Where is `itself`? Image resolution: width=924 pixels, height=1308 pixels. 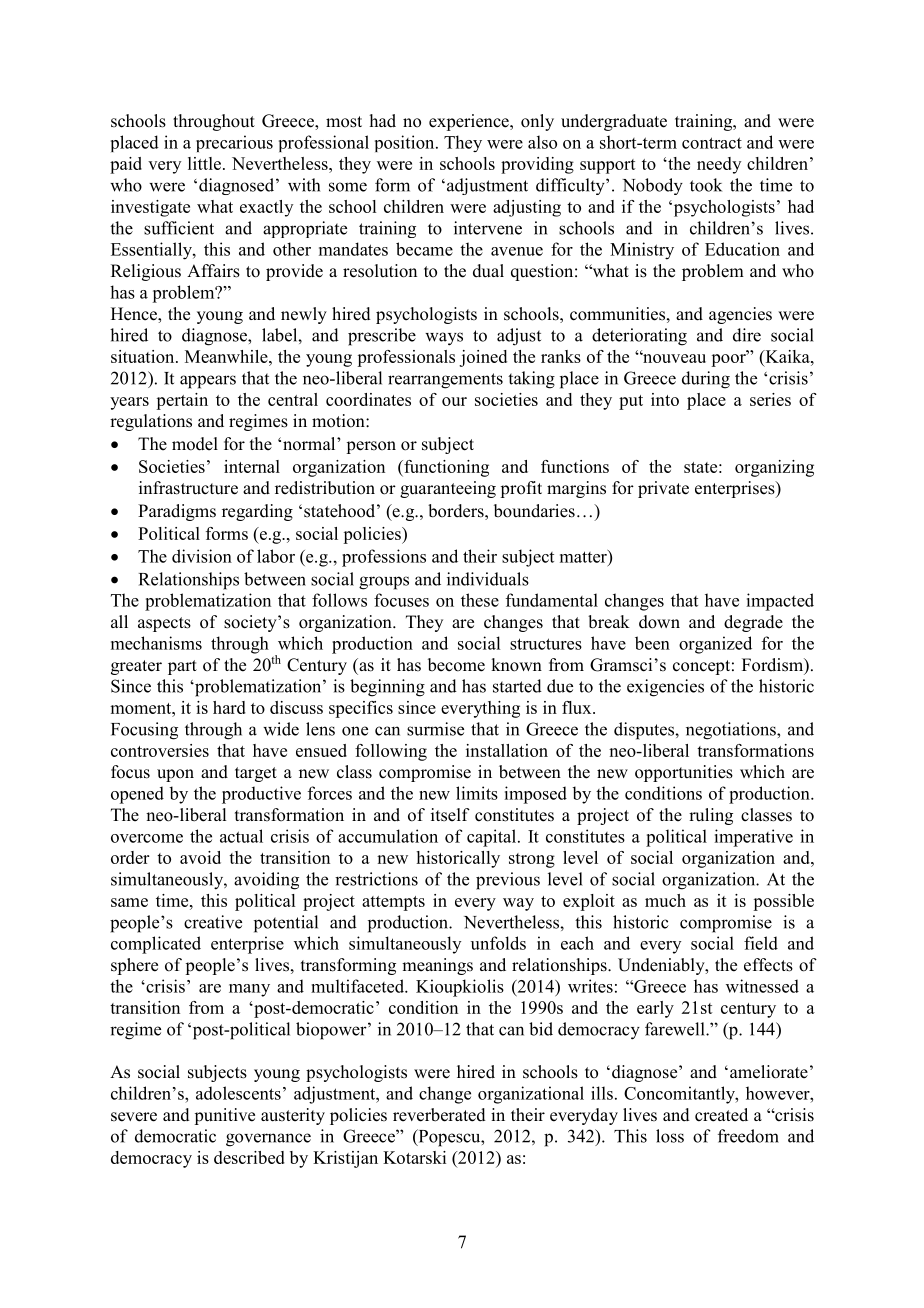
itself is located at coordinates (450, 815).
